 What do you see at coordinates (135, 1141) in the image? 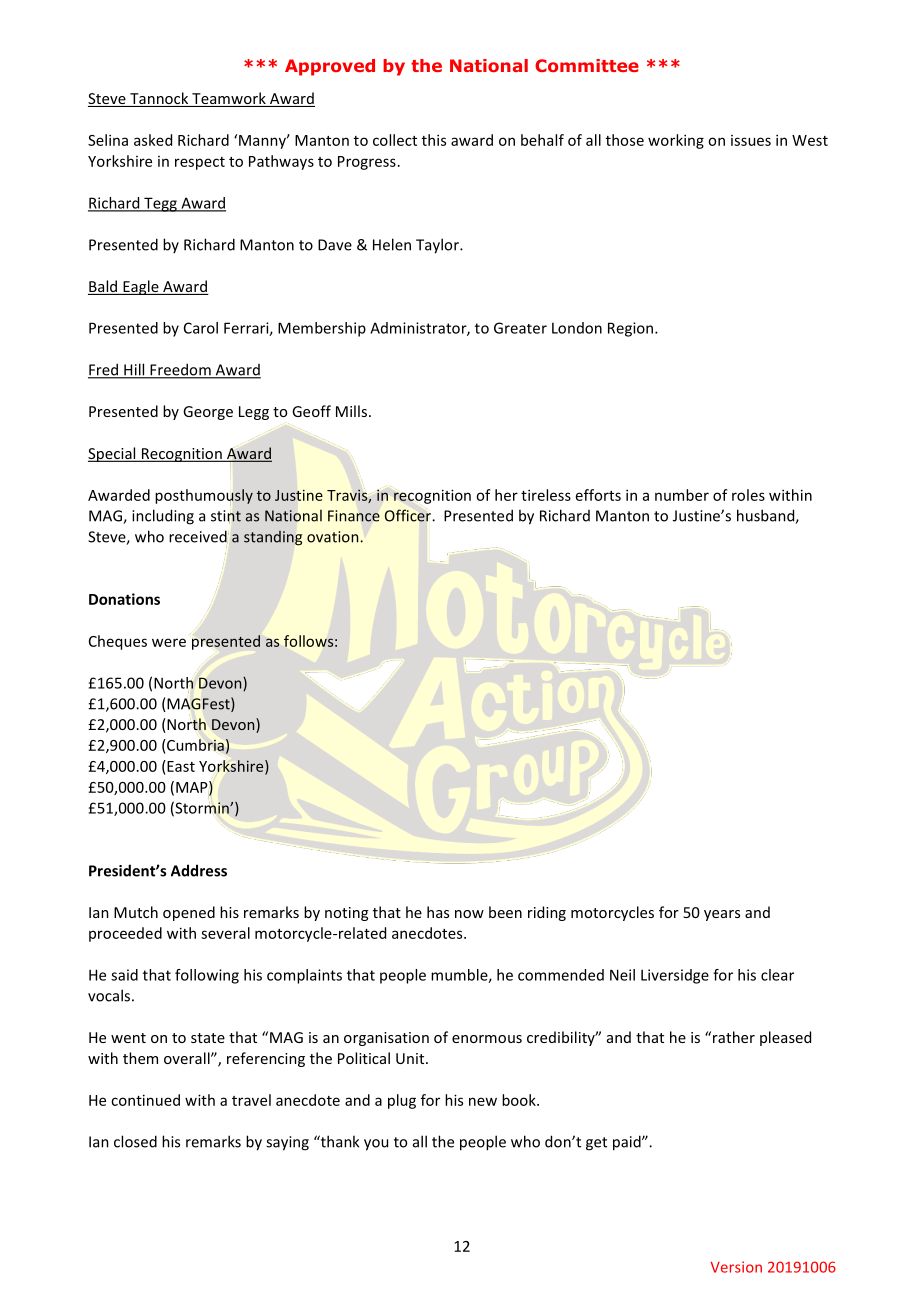
I see `closed` at bounding box center [135, 1141].
